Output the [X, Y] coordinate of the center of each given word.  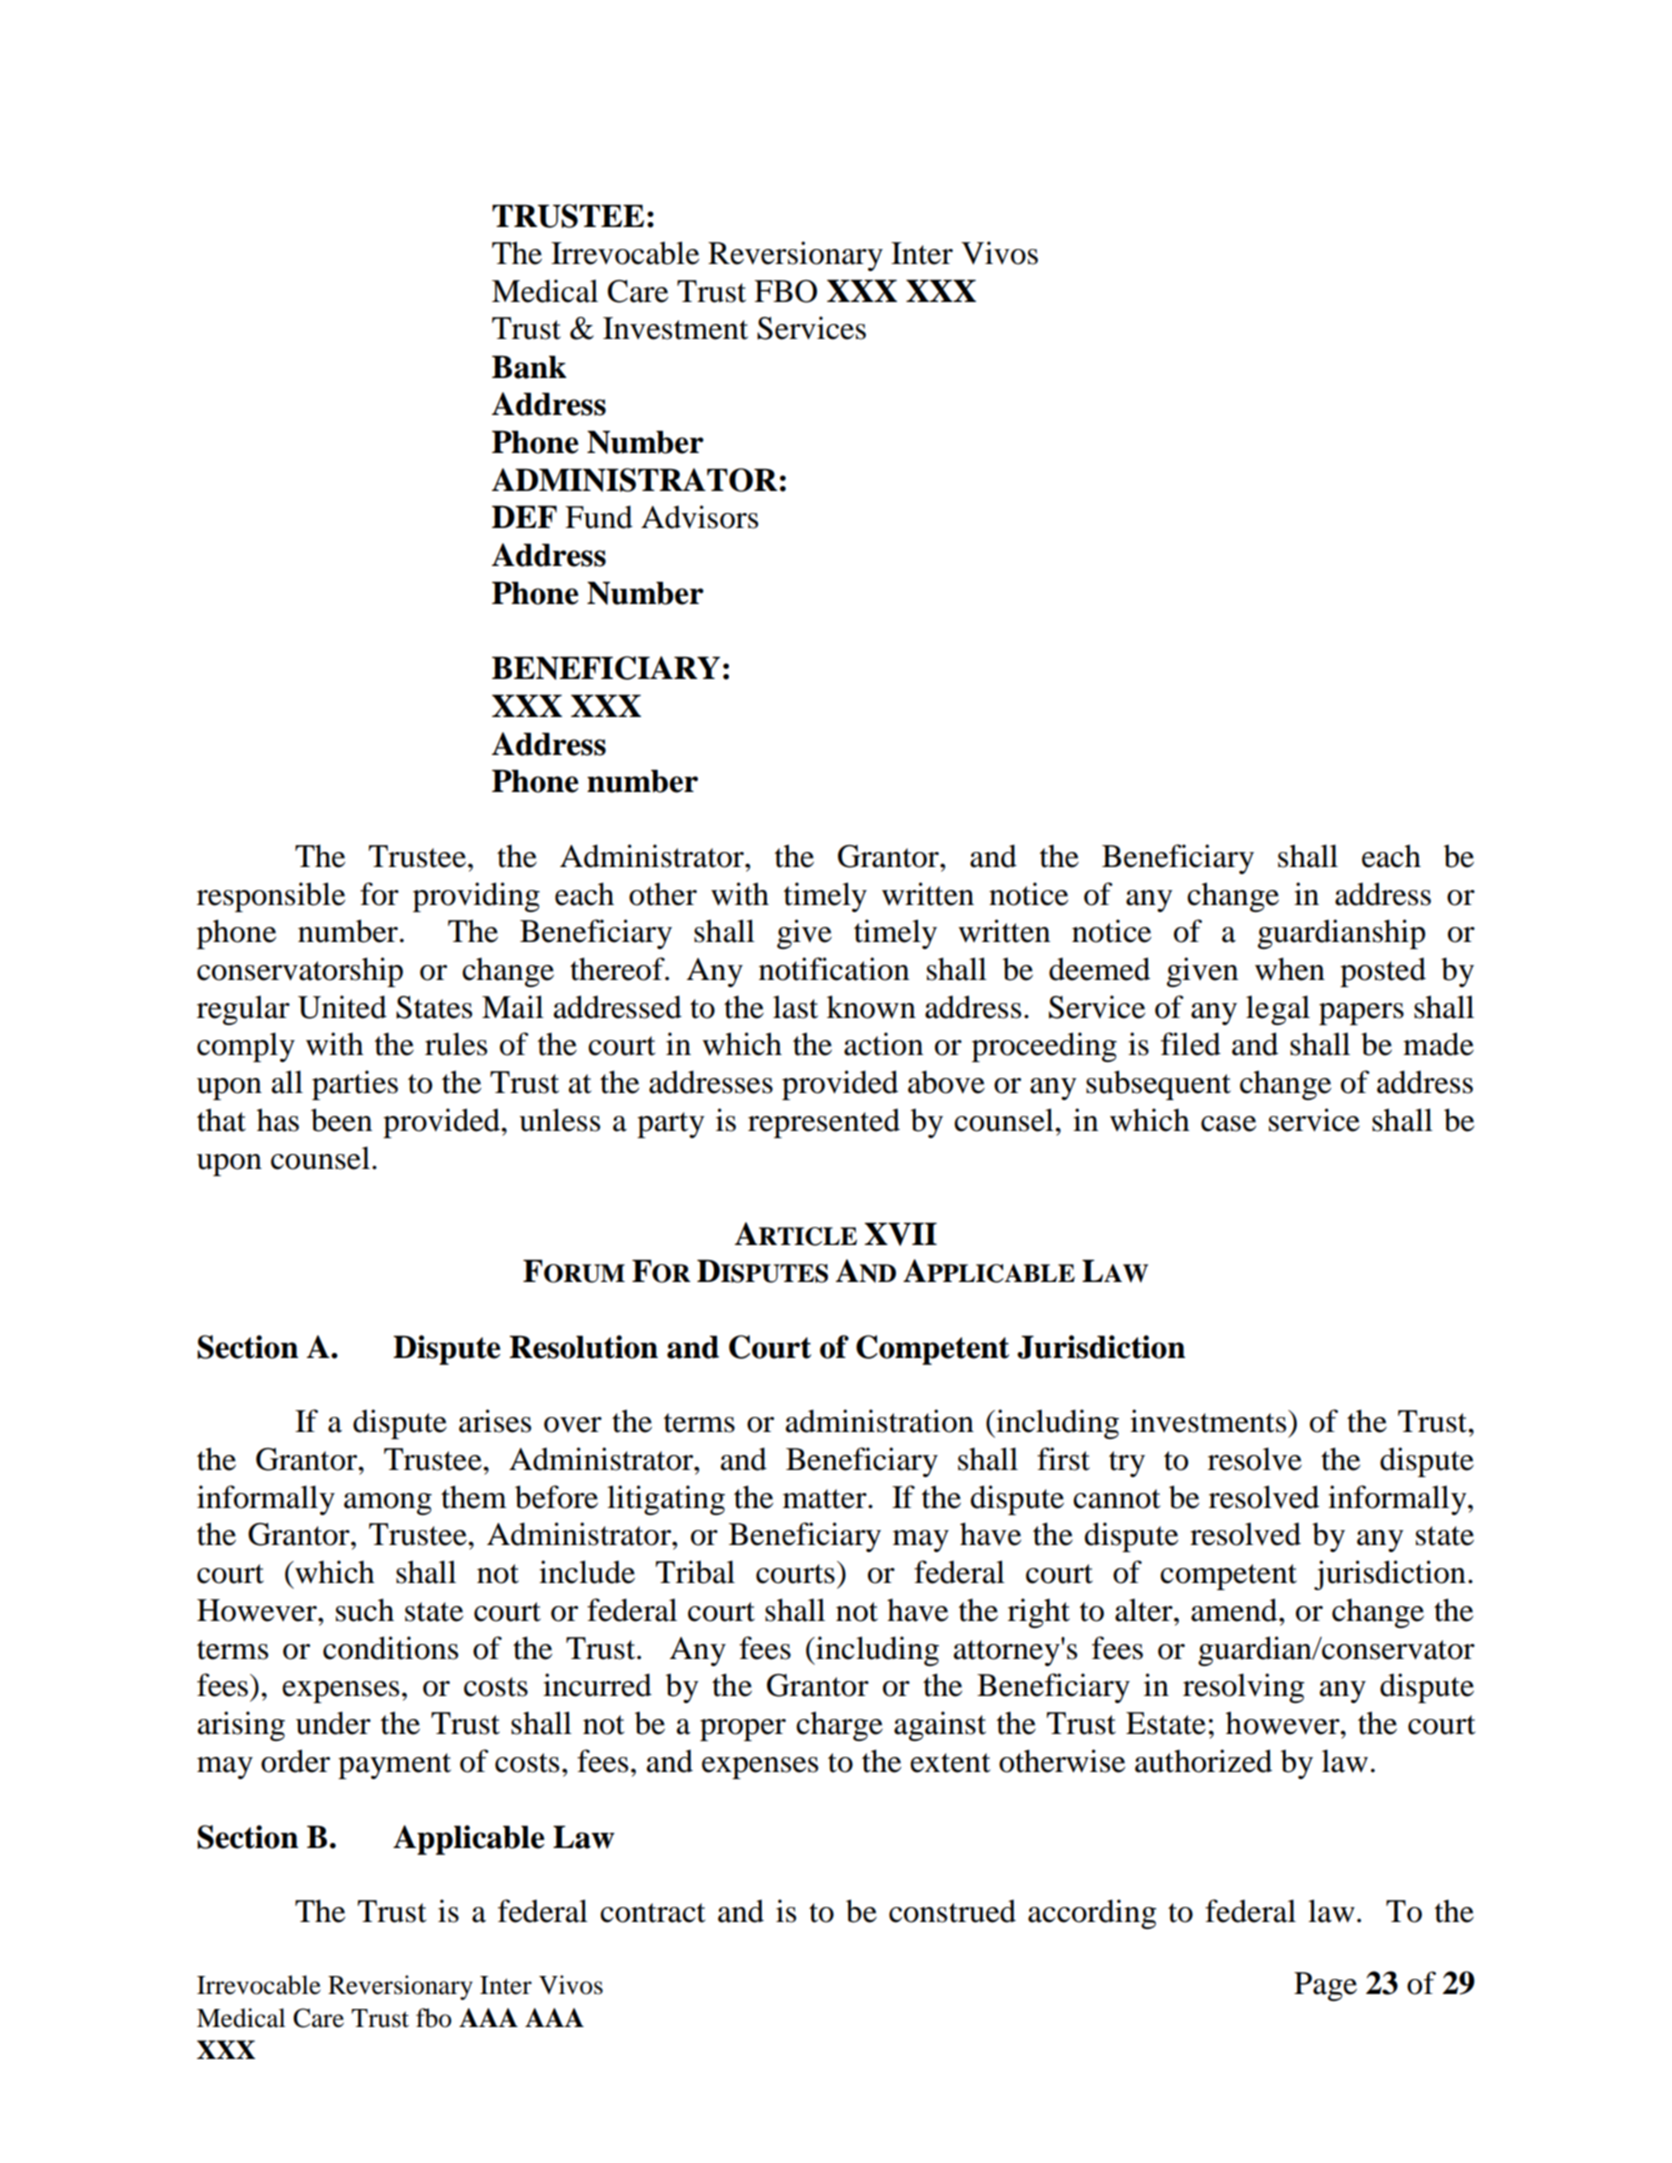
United [342, 1007]
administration [880, 1421]
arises [495, 1421]
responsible [271, 897]
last [795, 1007]
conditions [390, 1648]
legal [1278, 1010]
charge [839, 1726]
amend [1235, 1610]
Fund [599, 517]
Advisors [699, 517]
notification [834, 969]
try [1127, 1464]
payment [394, 1766]
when [1290, 969]
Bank [529, 367]
